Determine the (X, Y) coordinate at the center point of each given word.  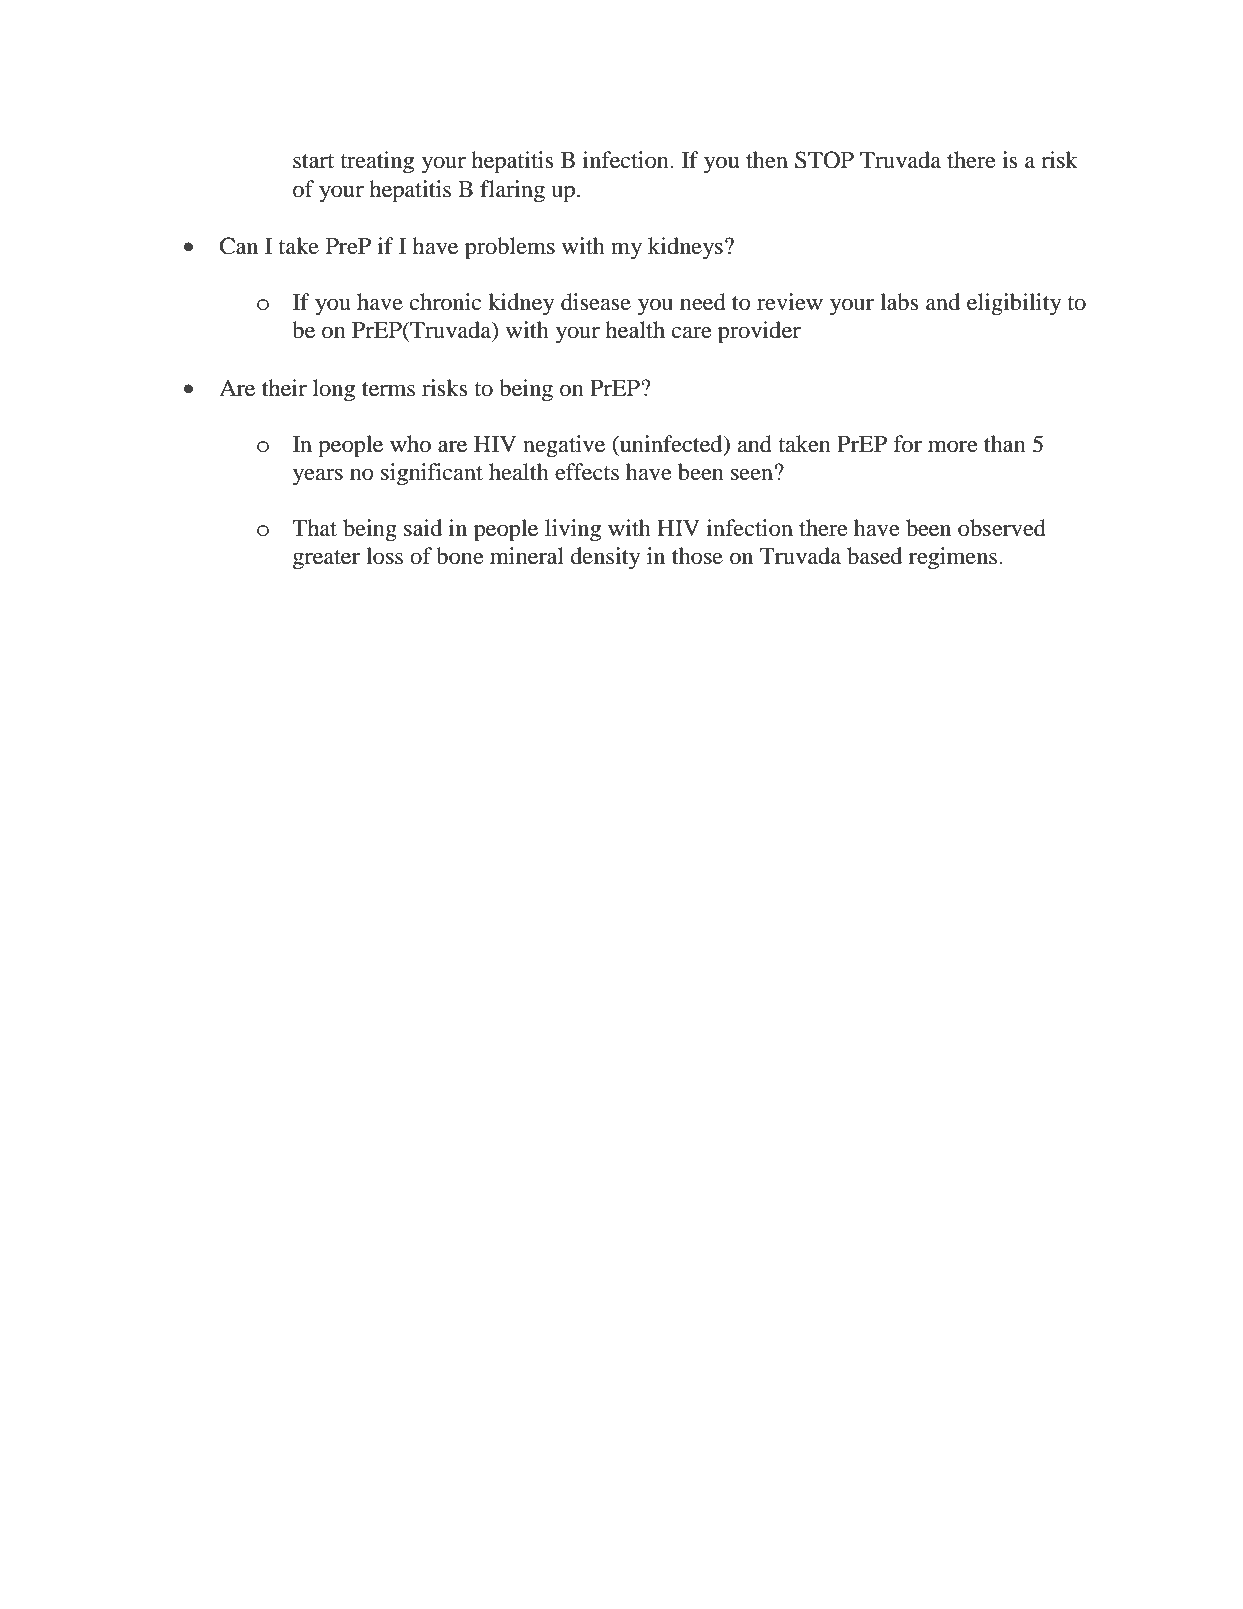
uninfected (671, 445)
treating (377, 162)
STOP (824, 160)
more (953, 446)
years (318, 477)
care (692, 332)
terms (388, 389)
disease (596, 302)
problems (510, 248)
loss (384, 556)
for (907, 444)
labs (899, 302)
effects (587, 472)
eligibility (1014, 304)
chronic (446, 302)
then (767, 160)
